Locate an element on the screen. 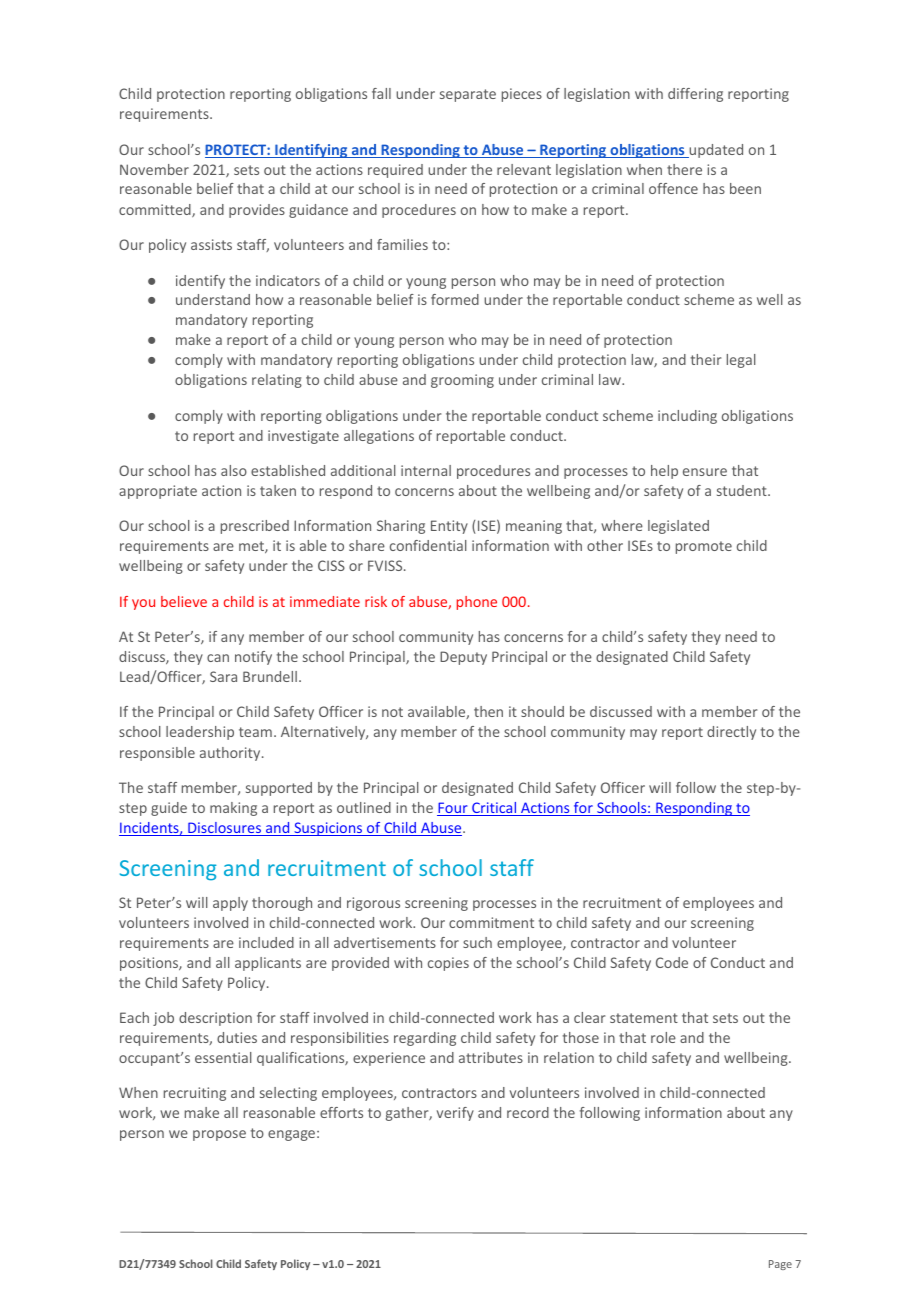  propose is located at coordinates (219, 1135).
